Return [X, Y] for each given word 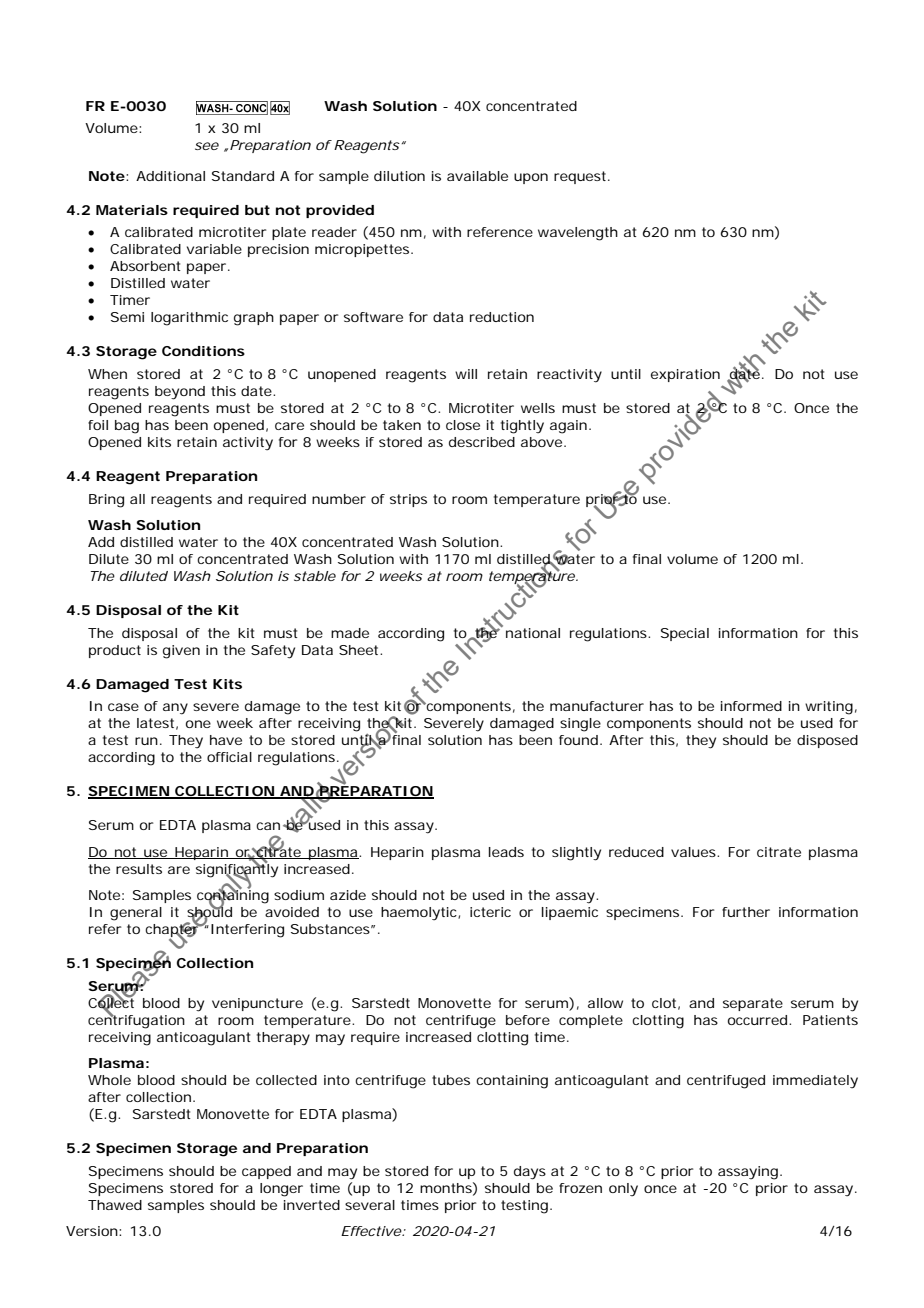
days [530, 1173]
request [581, 177]
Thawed [115, 1205]
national [533, 633]
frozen [580, 1188]
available [477, 176]
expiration [685, 375]
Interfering [247, 931]
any [175, 709]
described [482, 442]
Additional [170, 176]
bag [127, 427]
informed [751, 706]
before [528, 1020]
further [746, 912]
